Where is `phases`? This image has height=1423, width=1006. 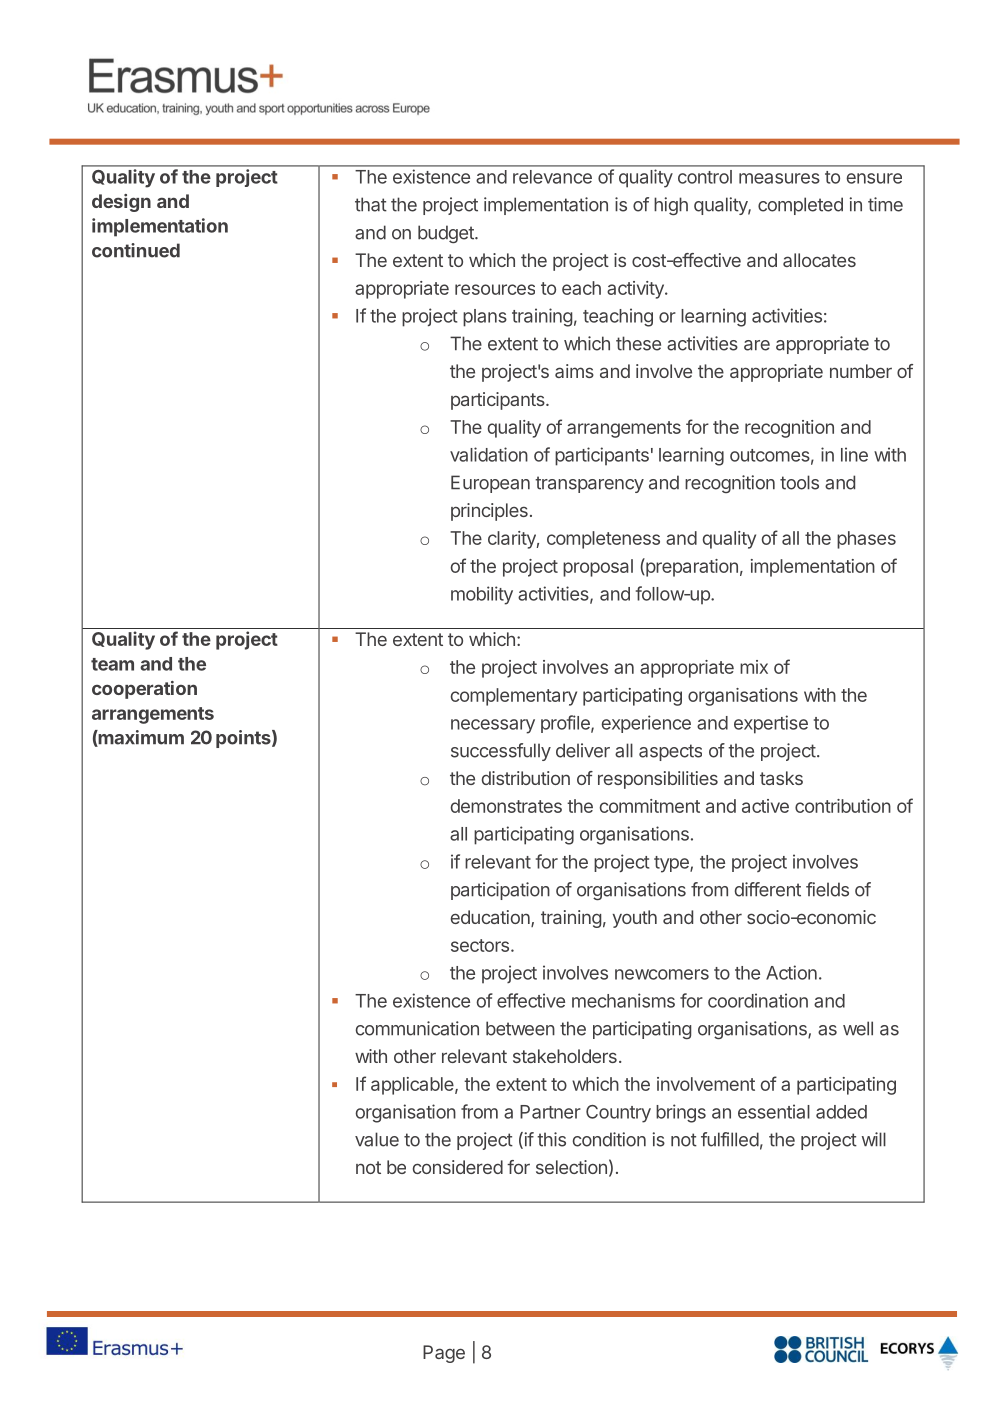
phases is located at coordinates (866, 540).
